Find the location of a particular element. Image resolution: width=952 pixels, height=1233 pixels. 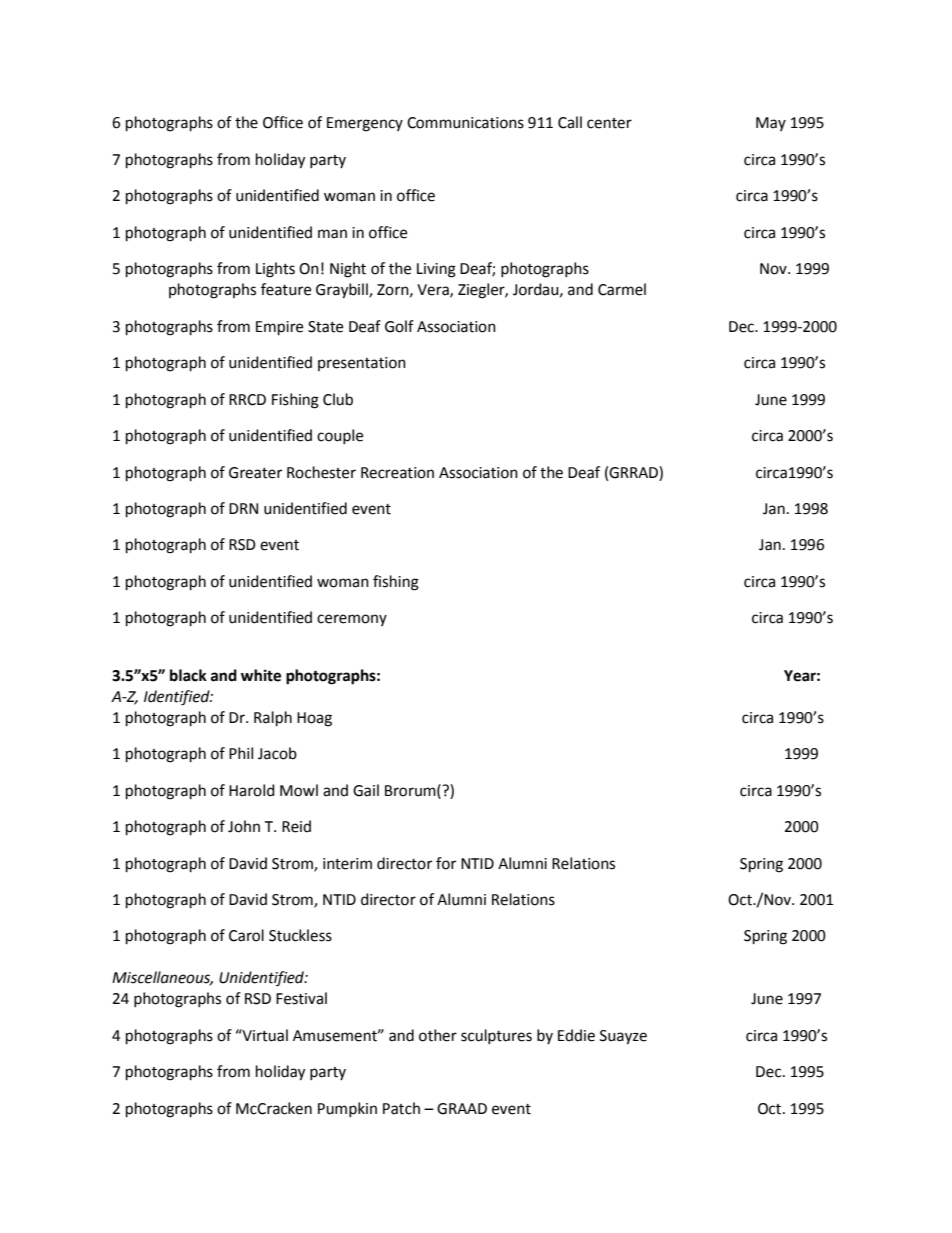

Festival is located at coordinates (301, 998).
